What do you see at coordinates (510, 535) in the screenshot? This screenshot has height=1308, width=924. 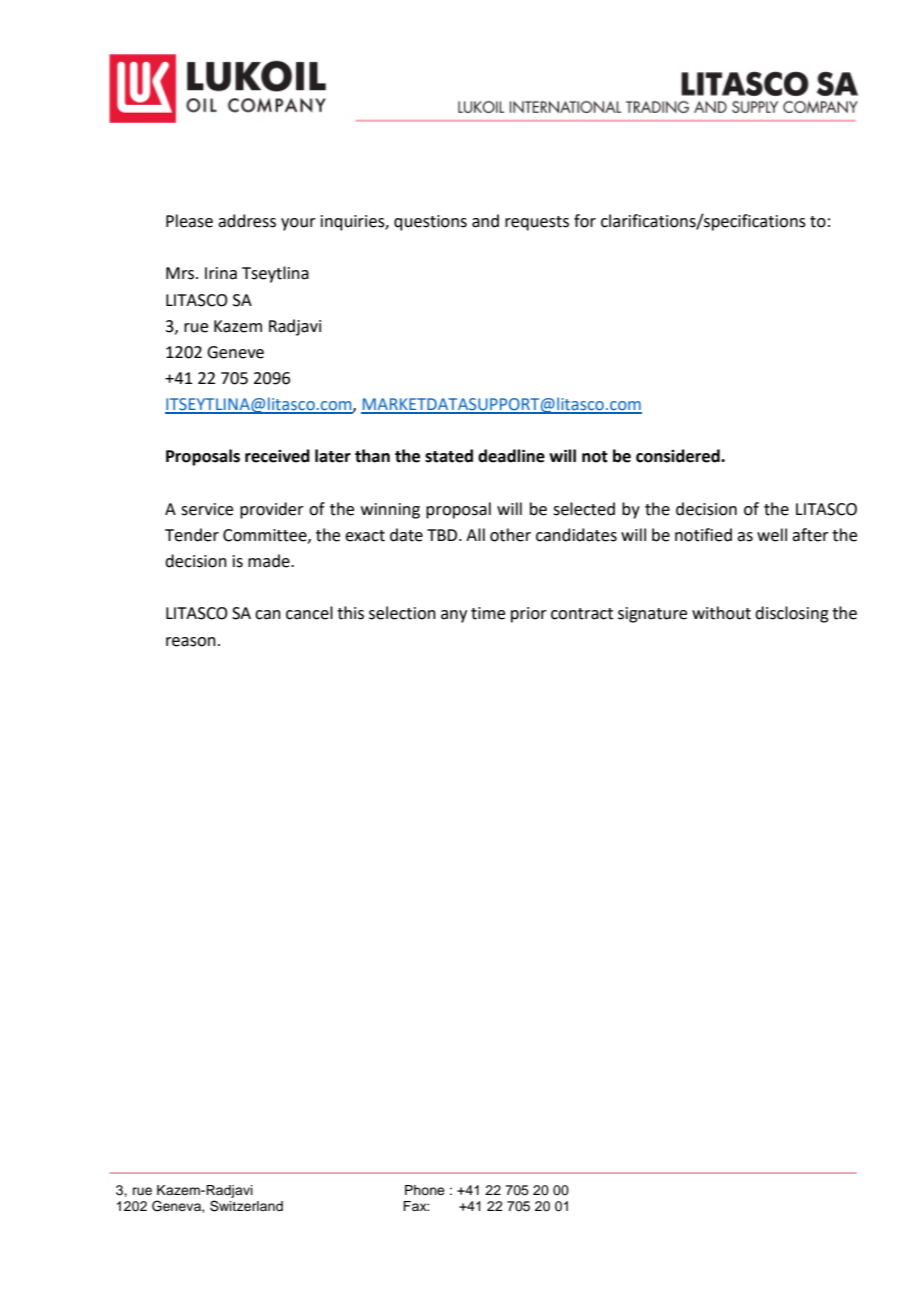 I see `other` at bounding box center [510, 535].
